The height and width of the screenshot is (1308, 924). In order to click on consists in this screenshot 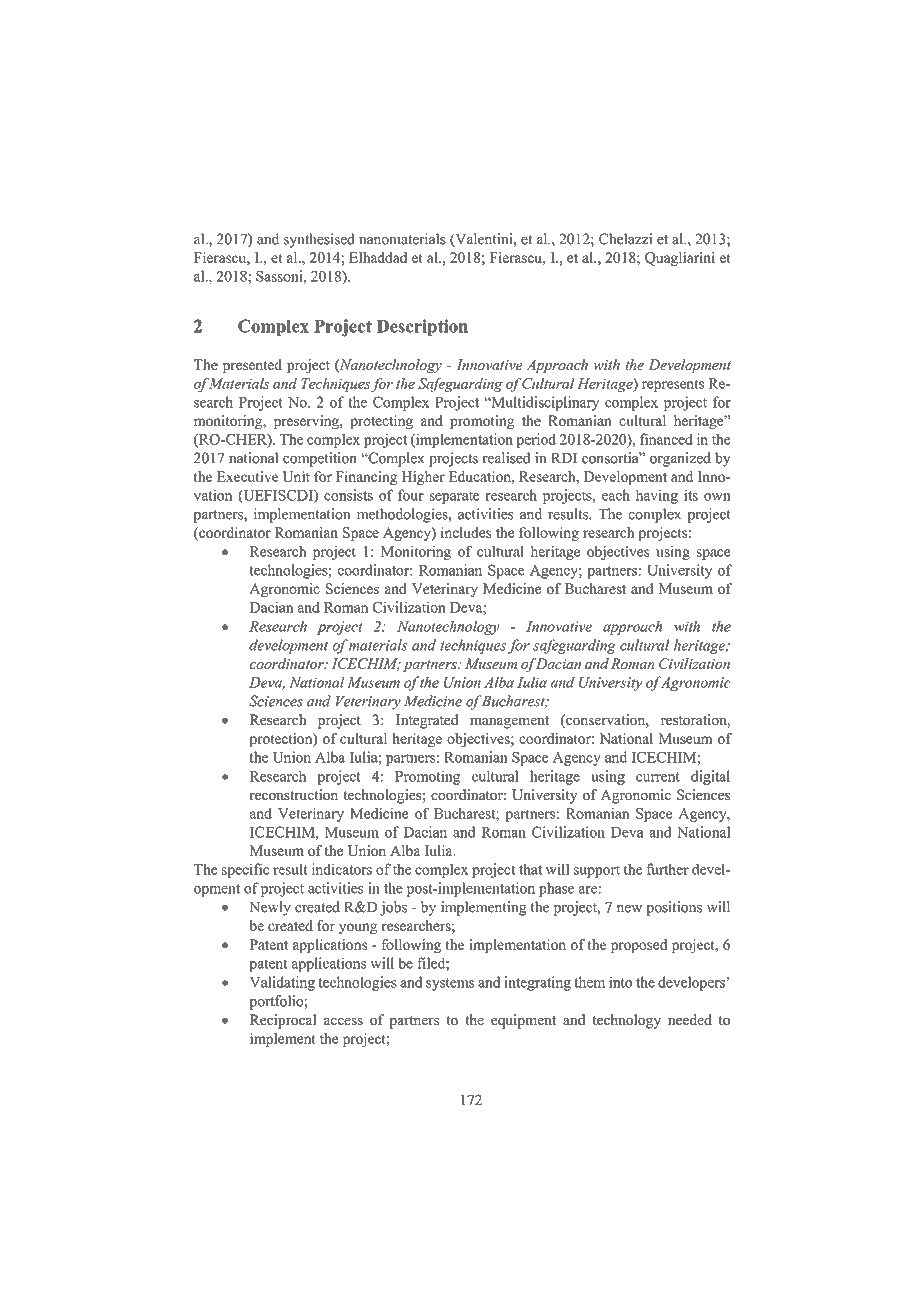, I will do `click(348, 495)`.
